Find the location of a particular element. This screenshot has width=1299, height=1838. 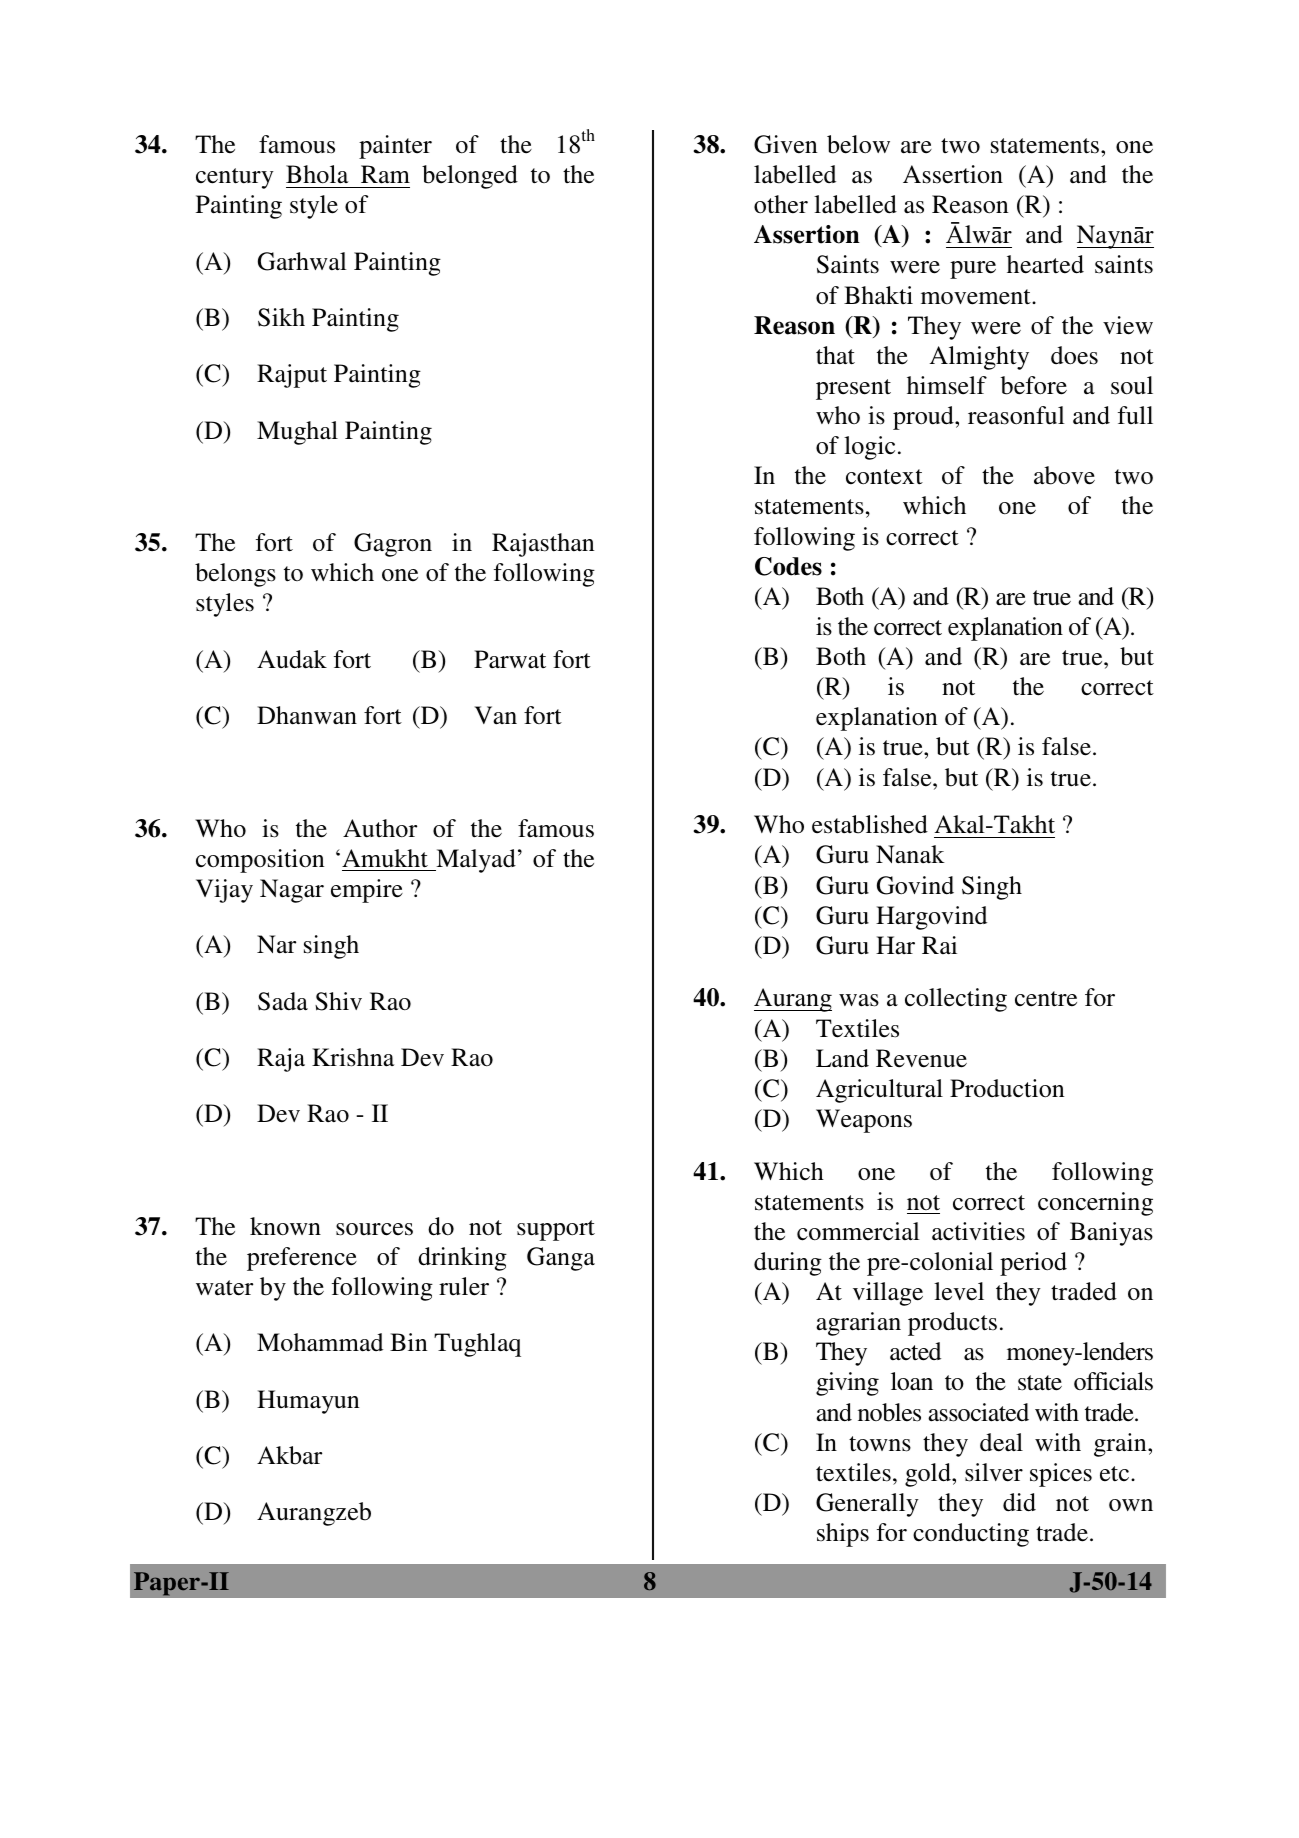

Akbar is located at coordinates (289, 1455).
